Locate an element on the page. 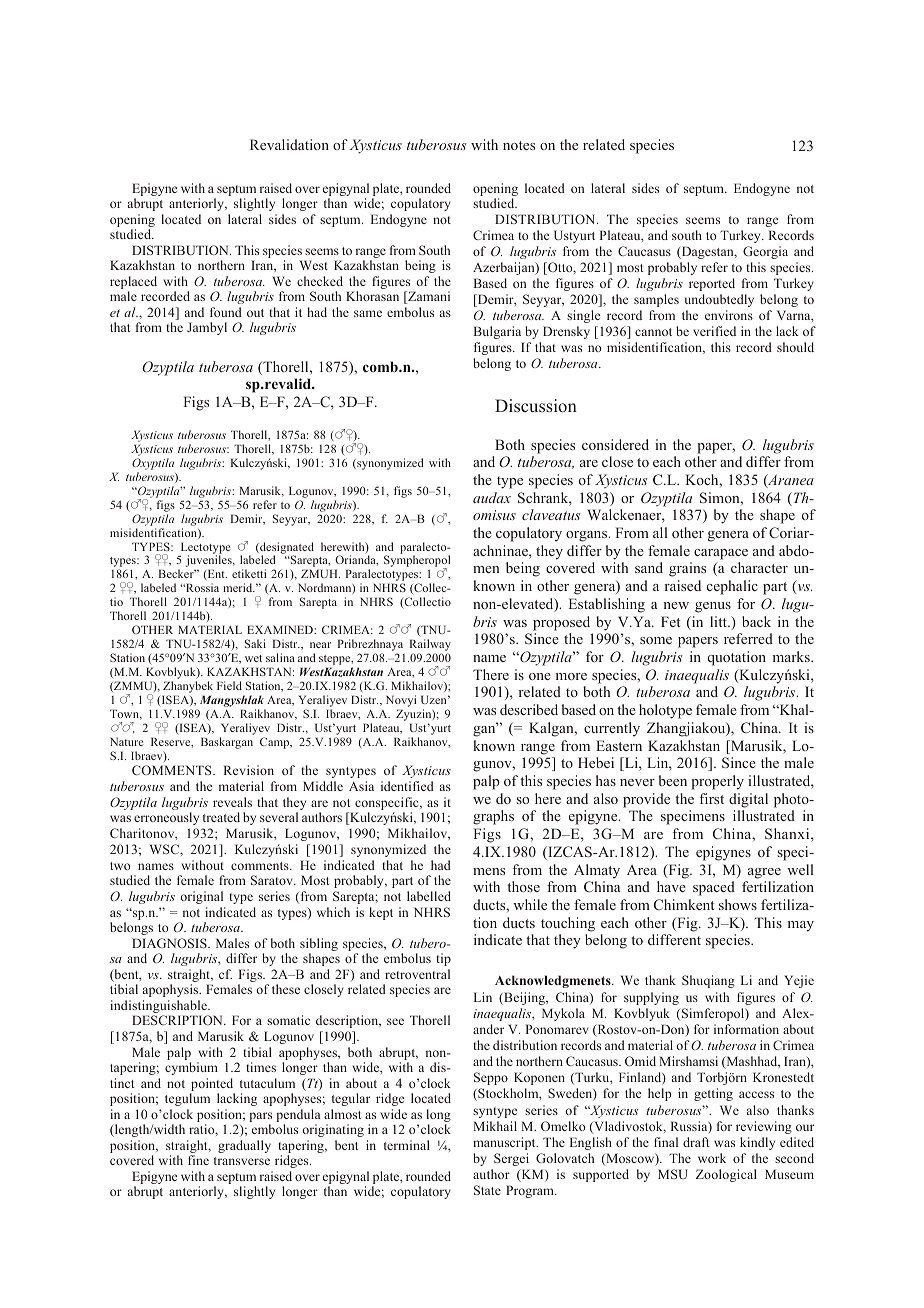  fine is located at coordinates (198, 1160).
